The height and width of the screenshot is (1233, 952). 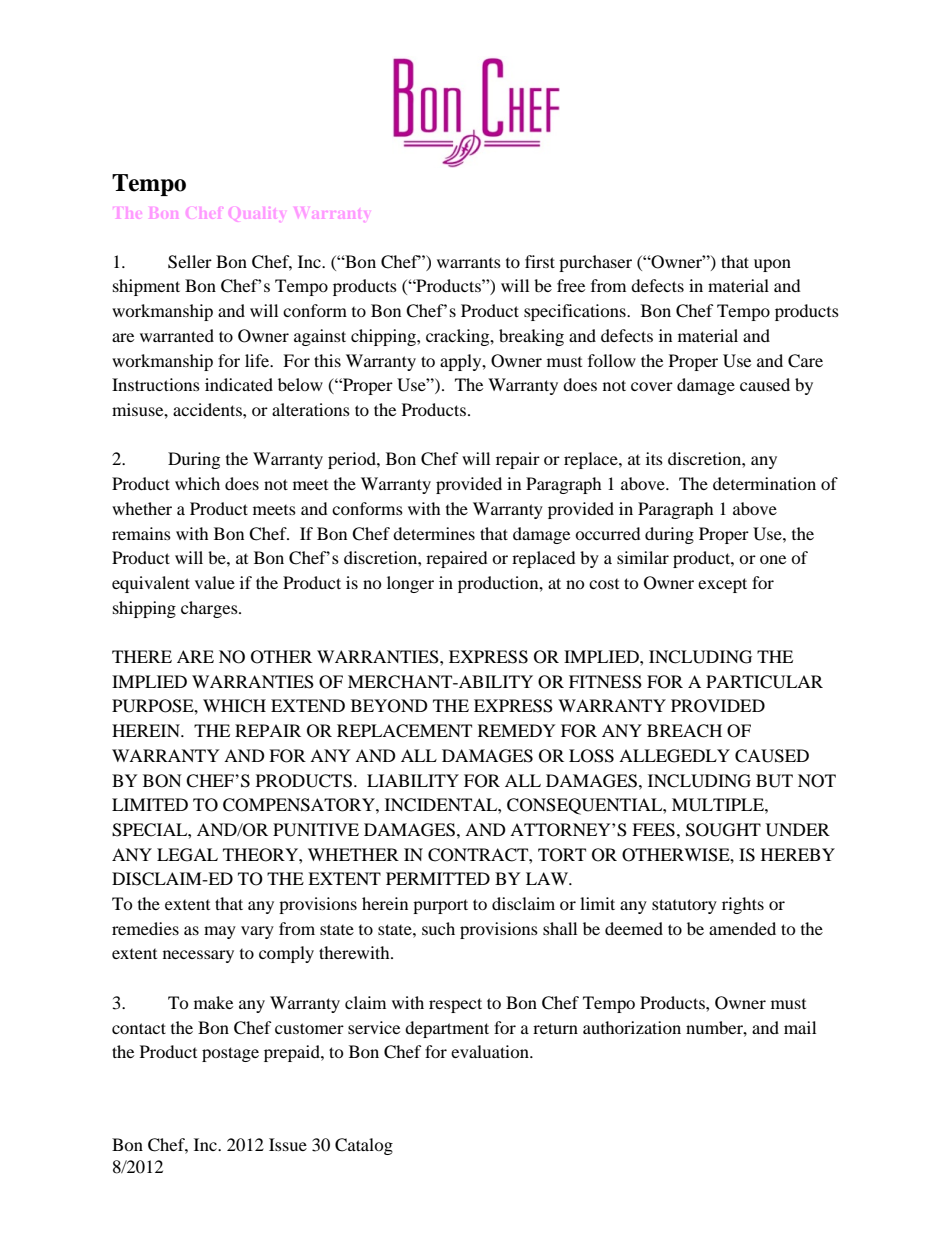 What do you see at coordinates (434, 533) in the screenshot?
I see `determines` at bounding box center [434, 533].
